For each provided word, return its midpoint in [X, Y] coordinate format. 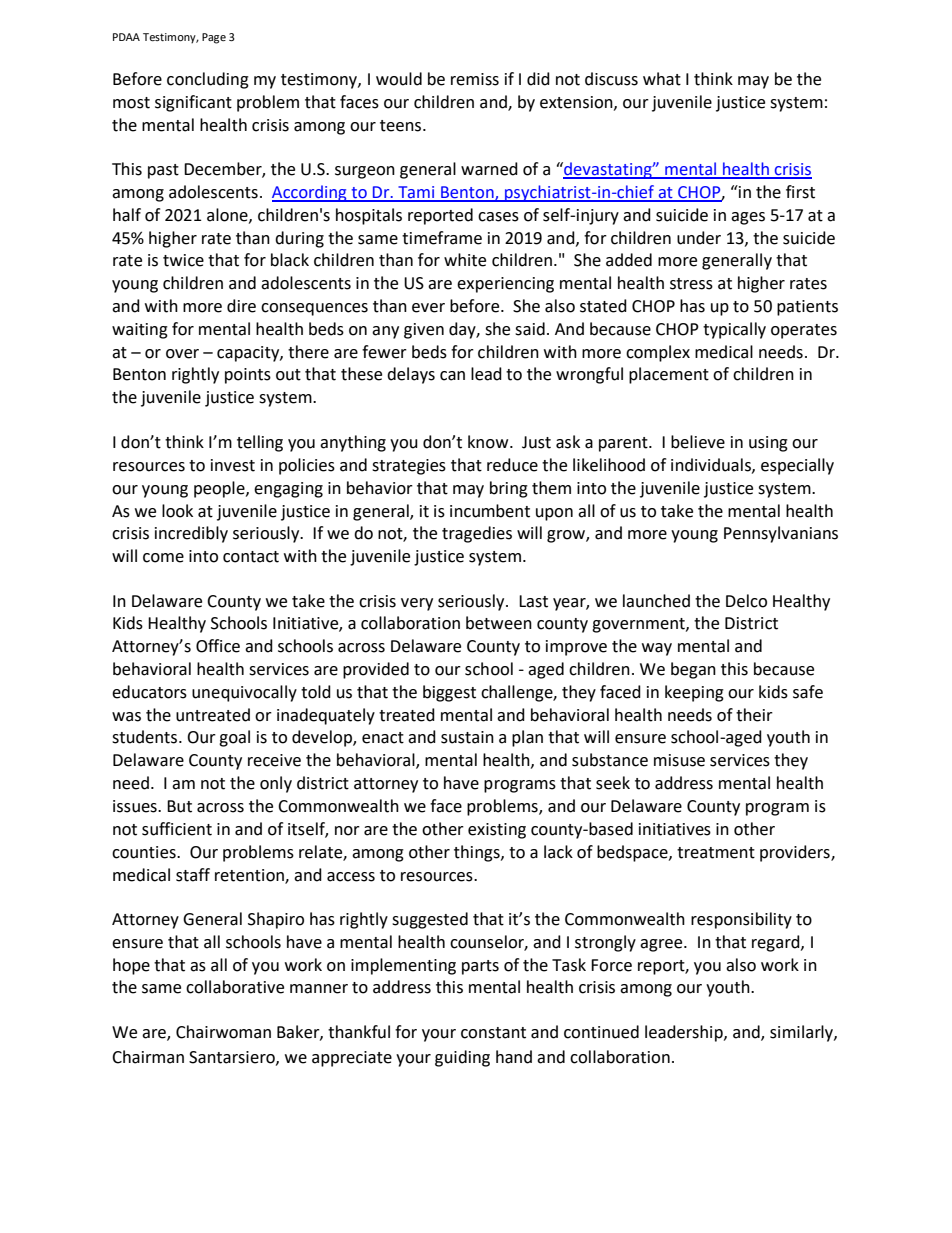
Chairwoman [223, 1032]
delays [411, 375]
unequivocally [244, 693]
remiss [475, 79]
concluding [208, 80]
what [662, 79]
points [248, 376]
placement [669, 375]
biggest [449, 693]
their [754, 715]
